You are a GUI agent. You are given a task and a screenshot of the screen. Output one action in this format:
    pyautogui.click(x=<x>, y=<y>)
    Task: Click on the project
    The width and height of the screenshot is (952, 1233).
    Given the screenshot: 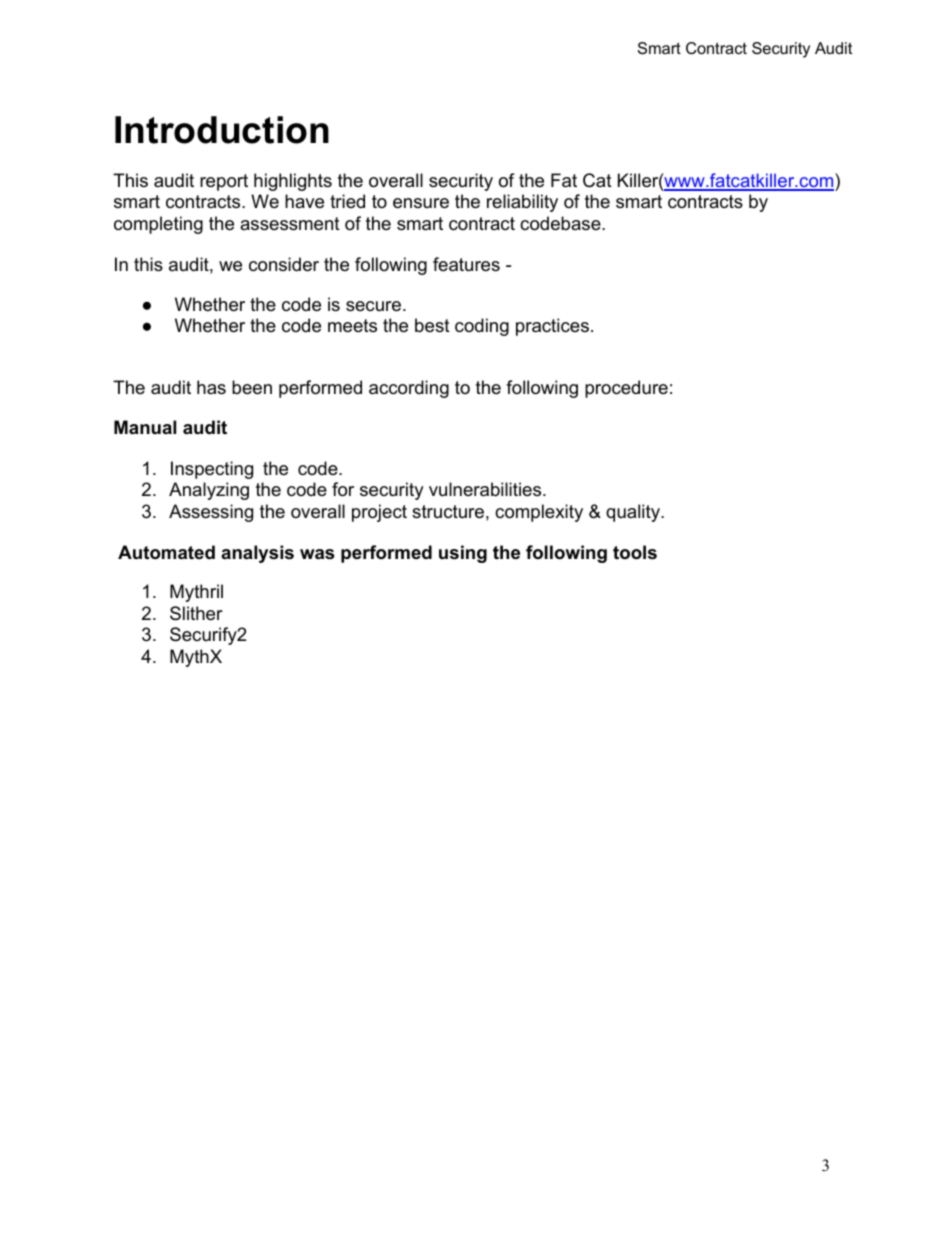 What is the action you would take?
    pyautogui.click(x=379, y=513)
